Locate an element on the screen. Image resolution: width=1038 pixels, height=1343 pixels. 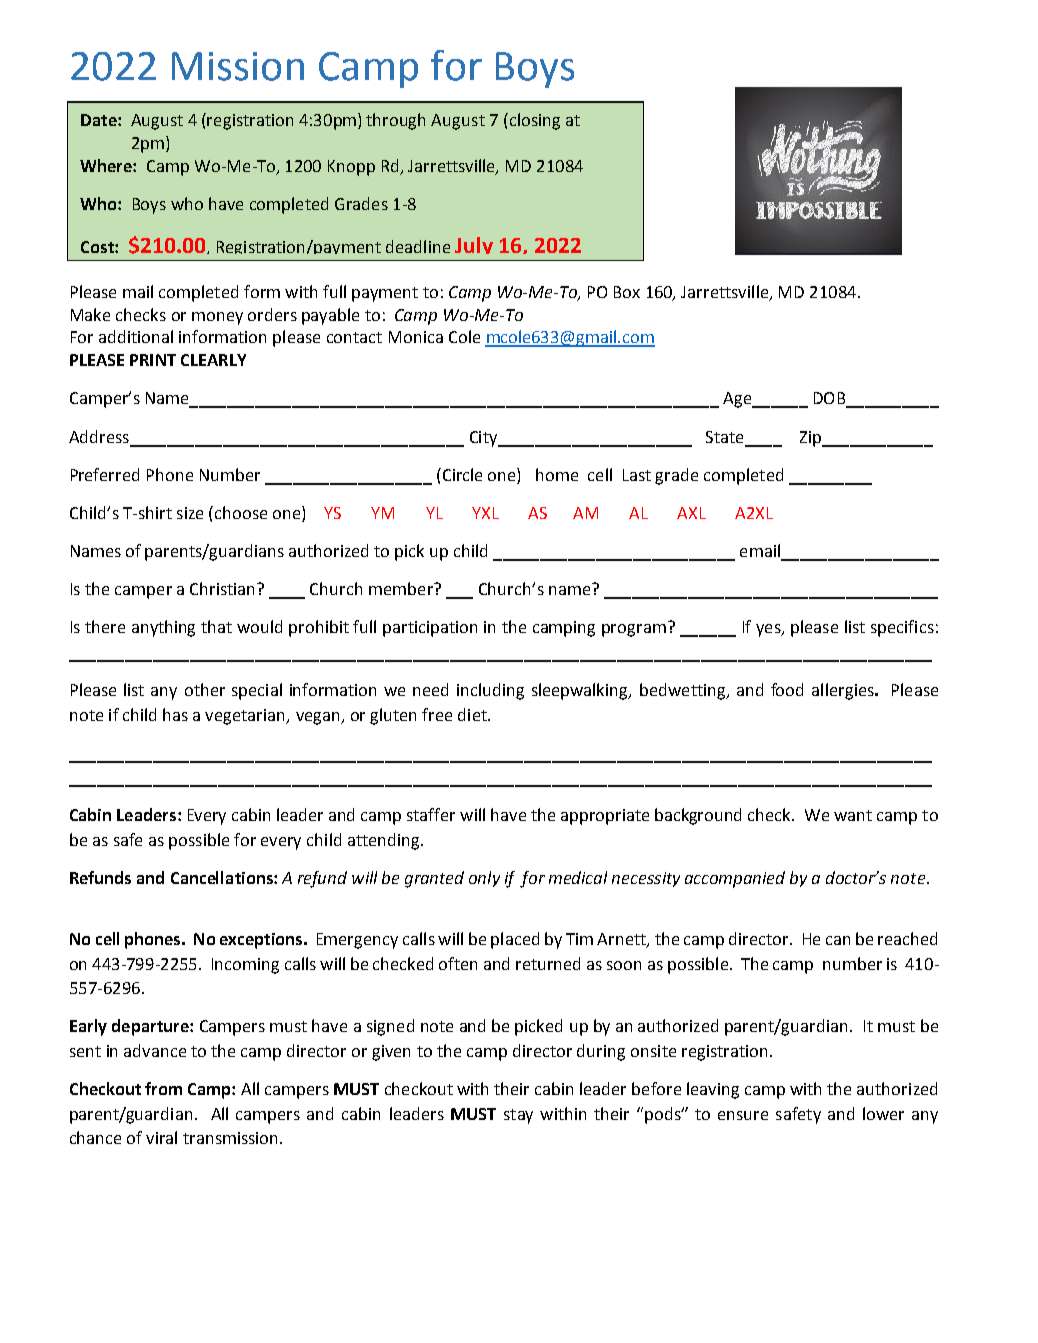
Last is located at coordinates (637, 475).
